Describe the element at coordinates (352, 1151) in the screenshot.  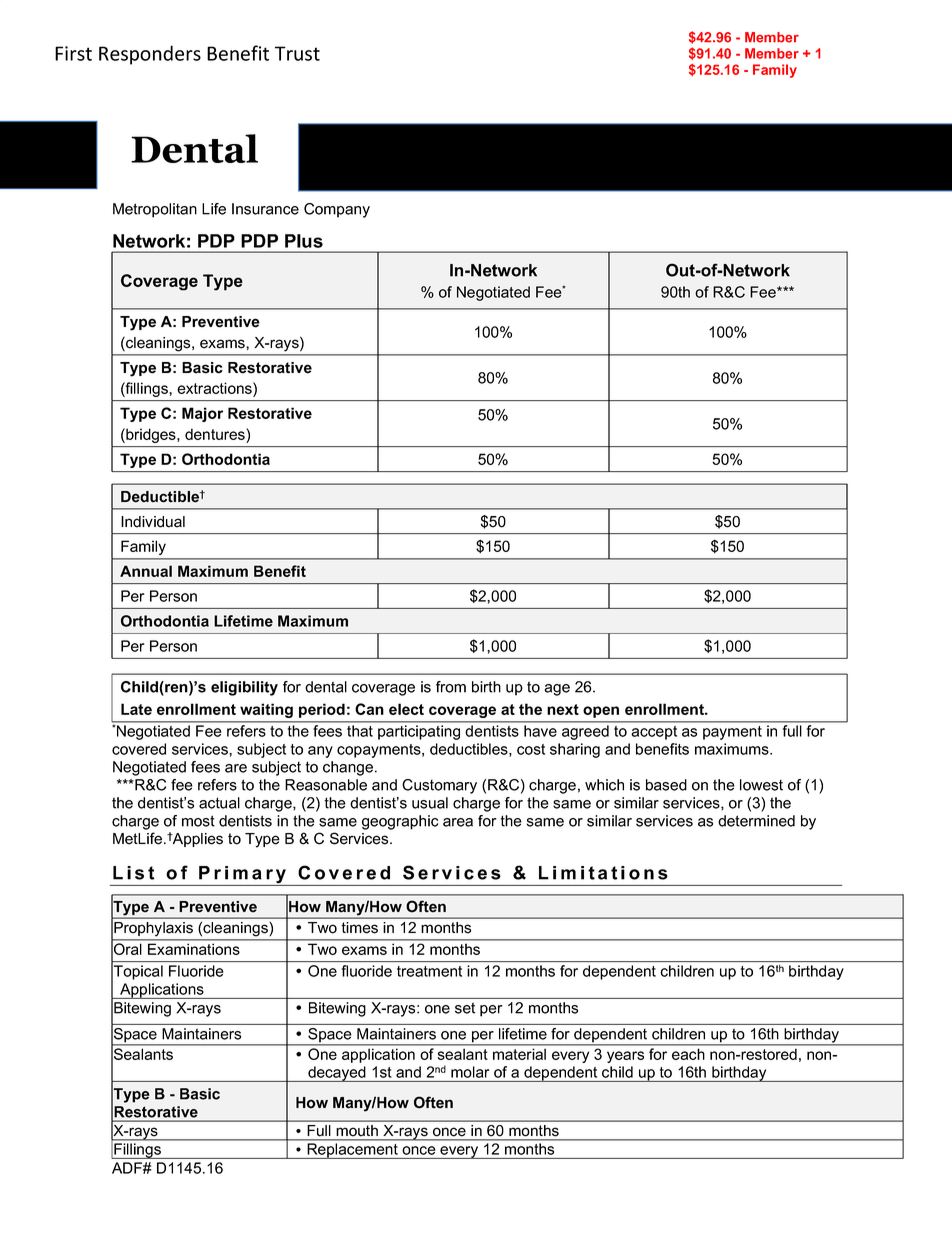
I see `Replacement` at that location.
